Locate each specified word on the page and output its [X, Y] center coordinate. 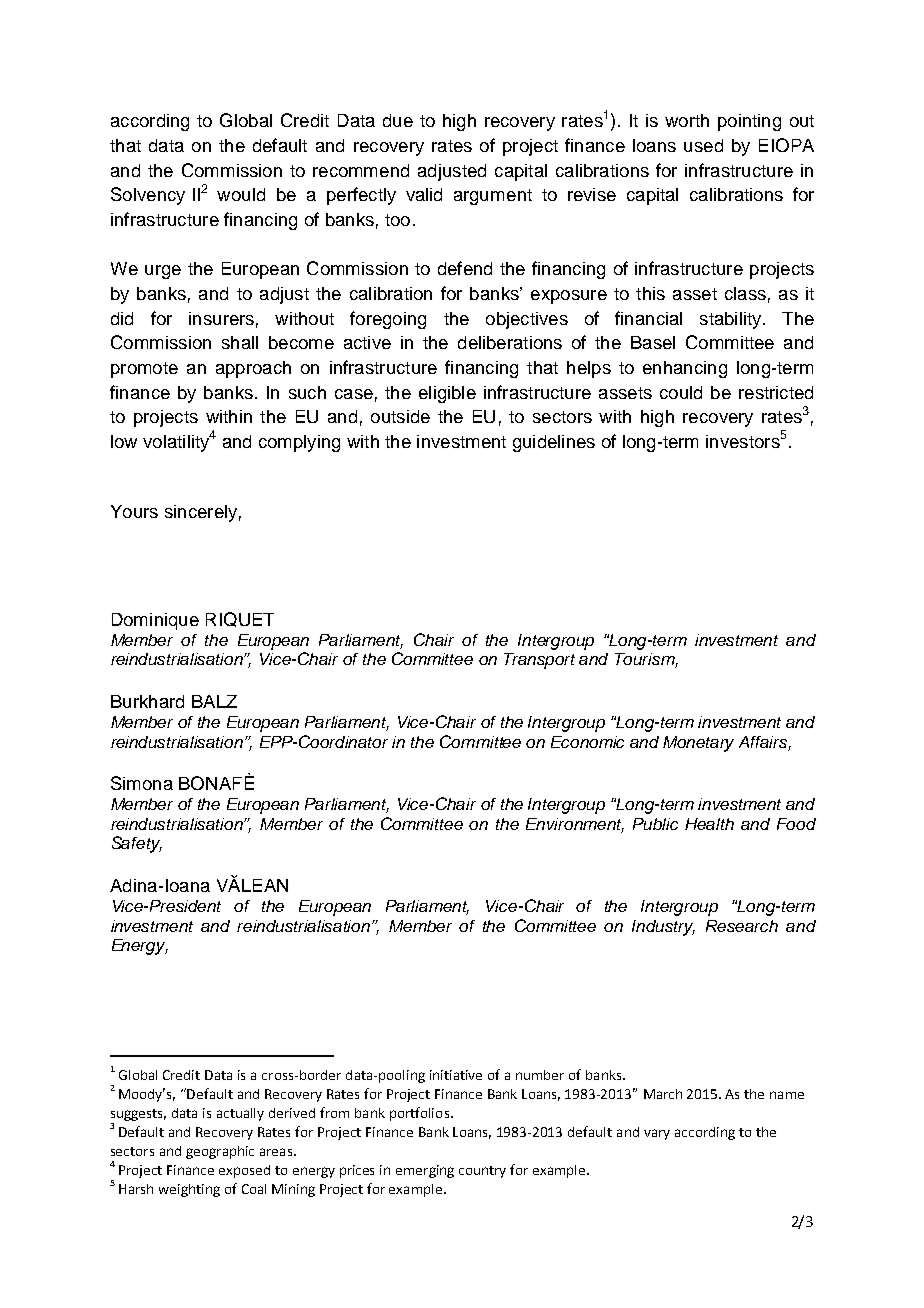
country [482, 1172]
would [241, 194]
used [703, 145]
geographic [220, 1152]
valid [424, 194]
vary [657, 1134]
